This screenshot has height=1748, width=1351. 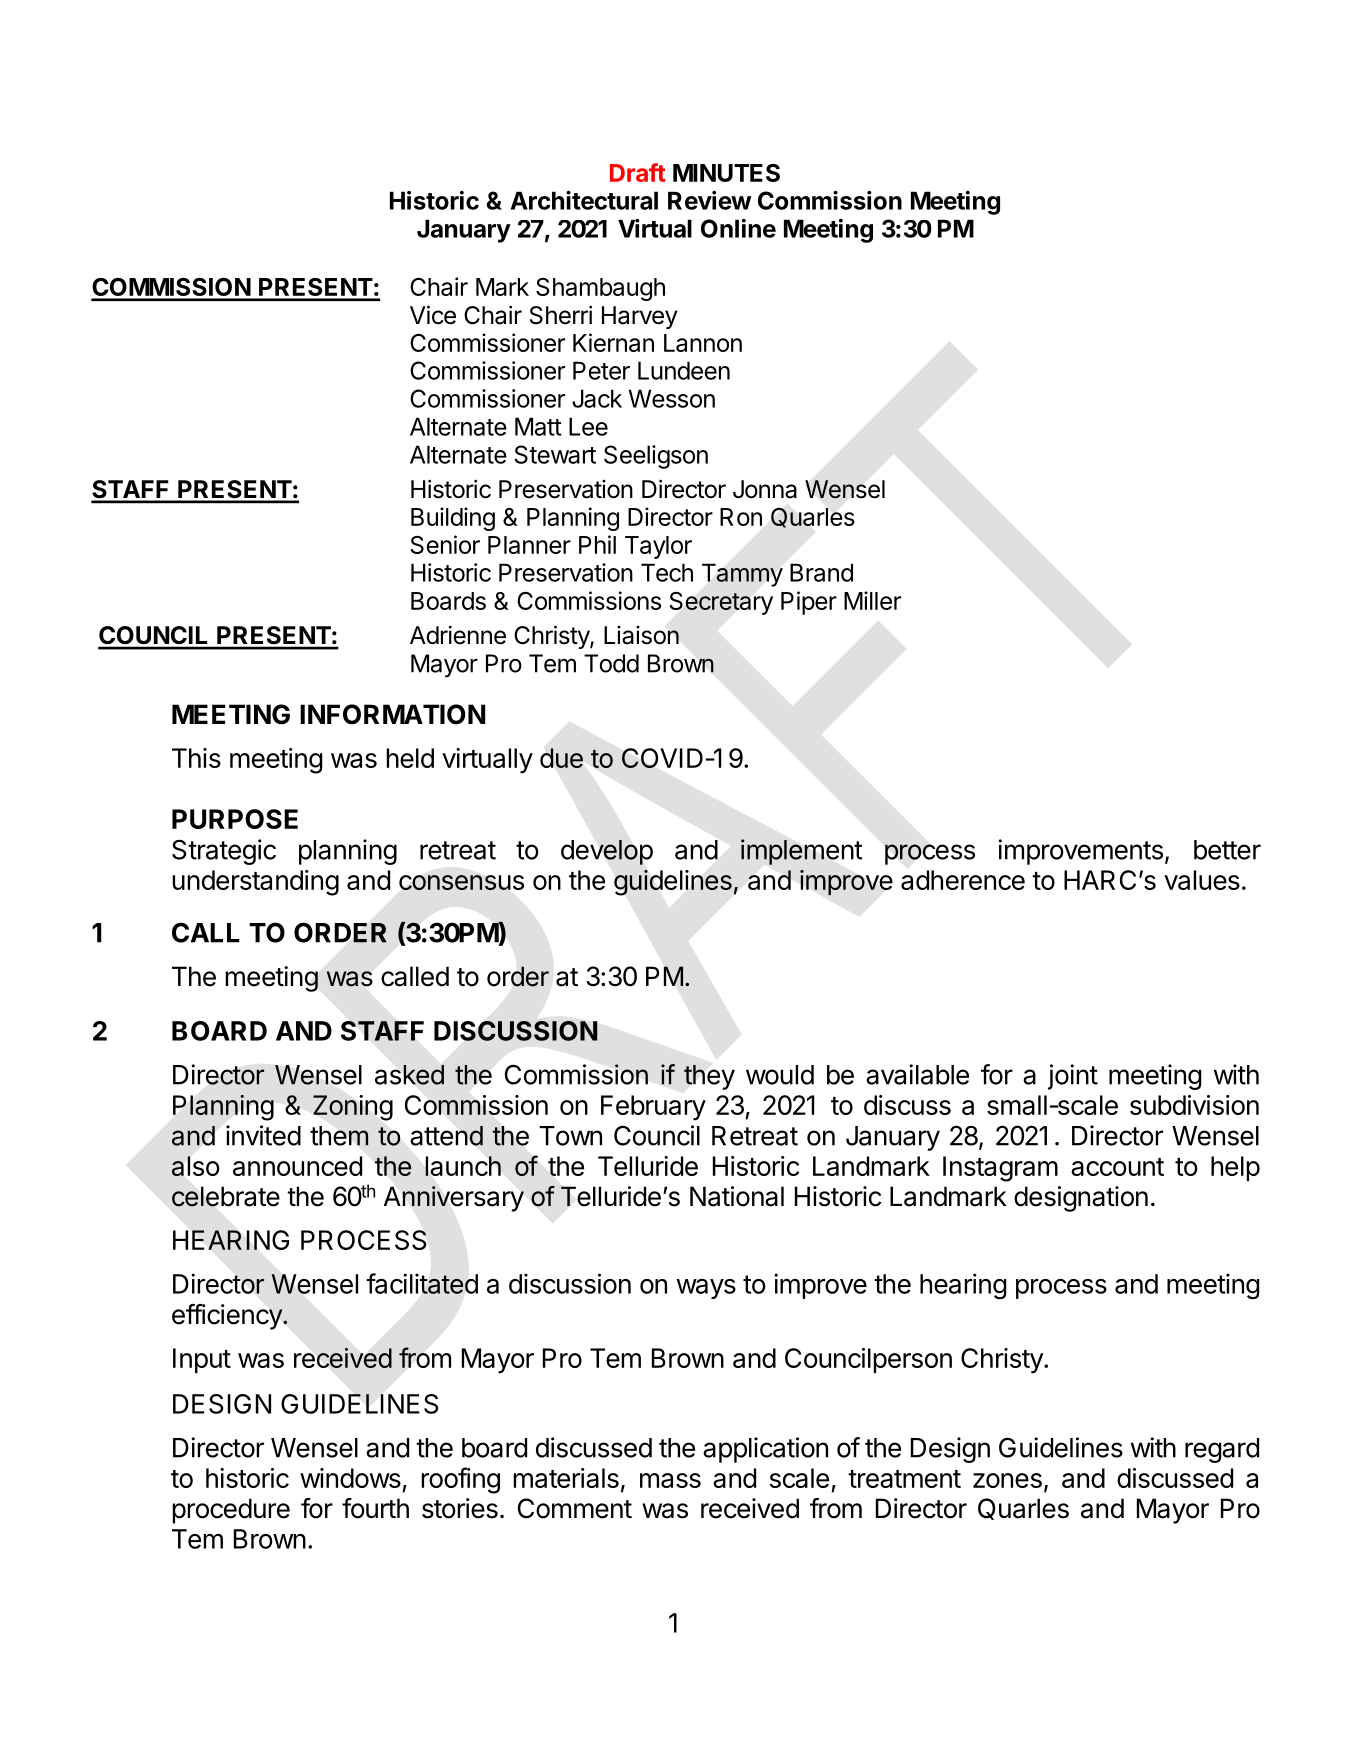 I want to click on Online, so click(x=738, y=228).
